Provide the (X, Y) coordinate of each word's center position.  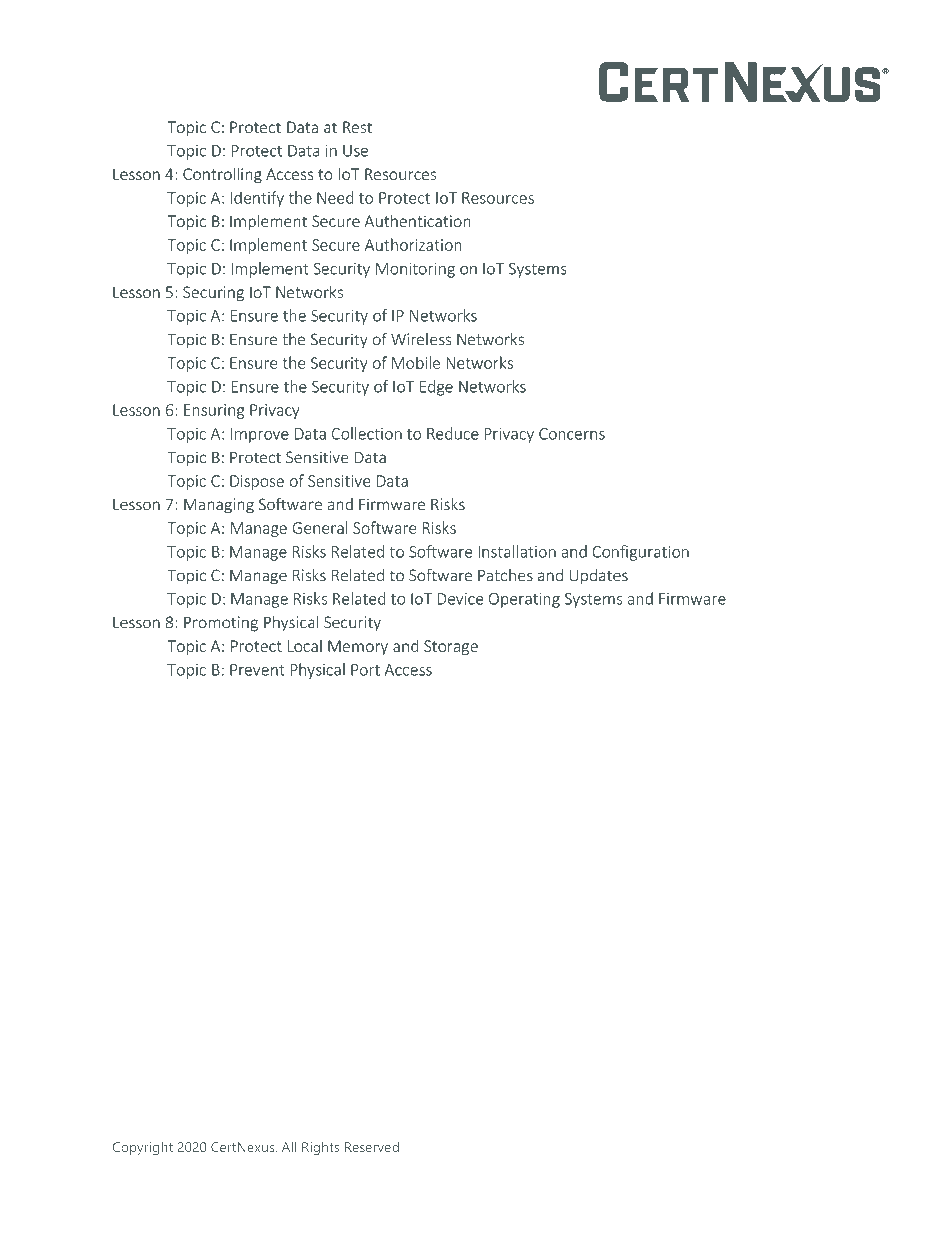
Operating (524, 600)
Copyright (143, 1148)
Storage (451, 647)
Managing (219, 506)
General (320, 527)
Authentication (417, 220)
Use (355, 151)
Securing (213, 294)
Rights (320, 1148)
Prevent (257, 670)
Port (365, 670)
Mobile (416, 362)
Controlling (222, 175)
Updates (599, 577)
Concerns (572, 434)
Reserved (372, 1146)
